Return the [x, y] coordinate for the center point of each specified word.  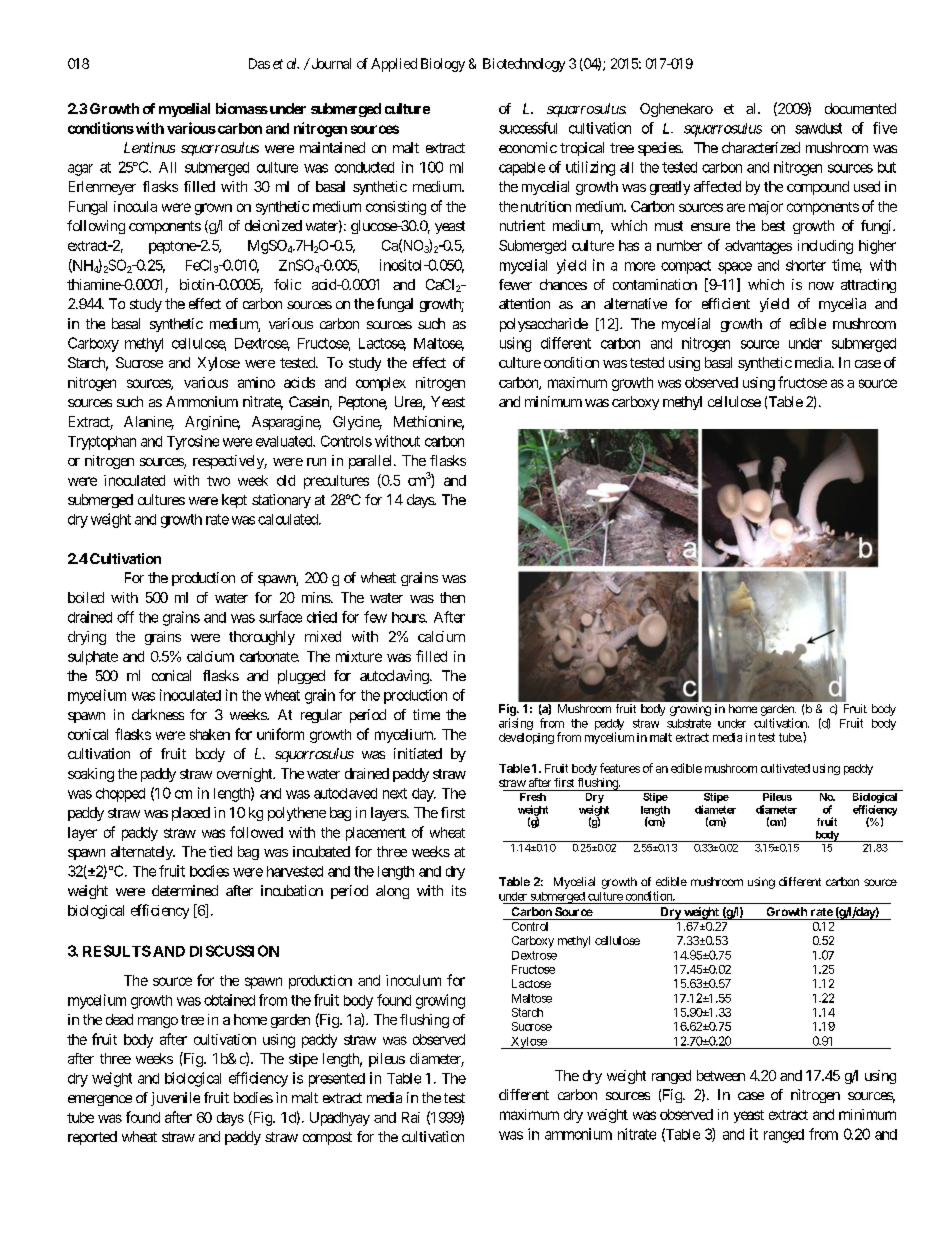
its [459, 890]
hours [409, 617]
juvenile [175, 1099]
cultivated [785, 768]
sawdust [818, 128]
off [125, 617]
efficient [726, 303]
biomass [242, 108]
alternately [143, 853]
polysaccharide [544, 325]
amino [256, 382]
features [620, 768]
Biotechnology [524, 65]
